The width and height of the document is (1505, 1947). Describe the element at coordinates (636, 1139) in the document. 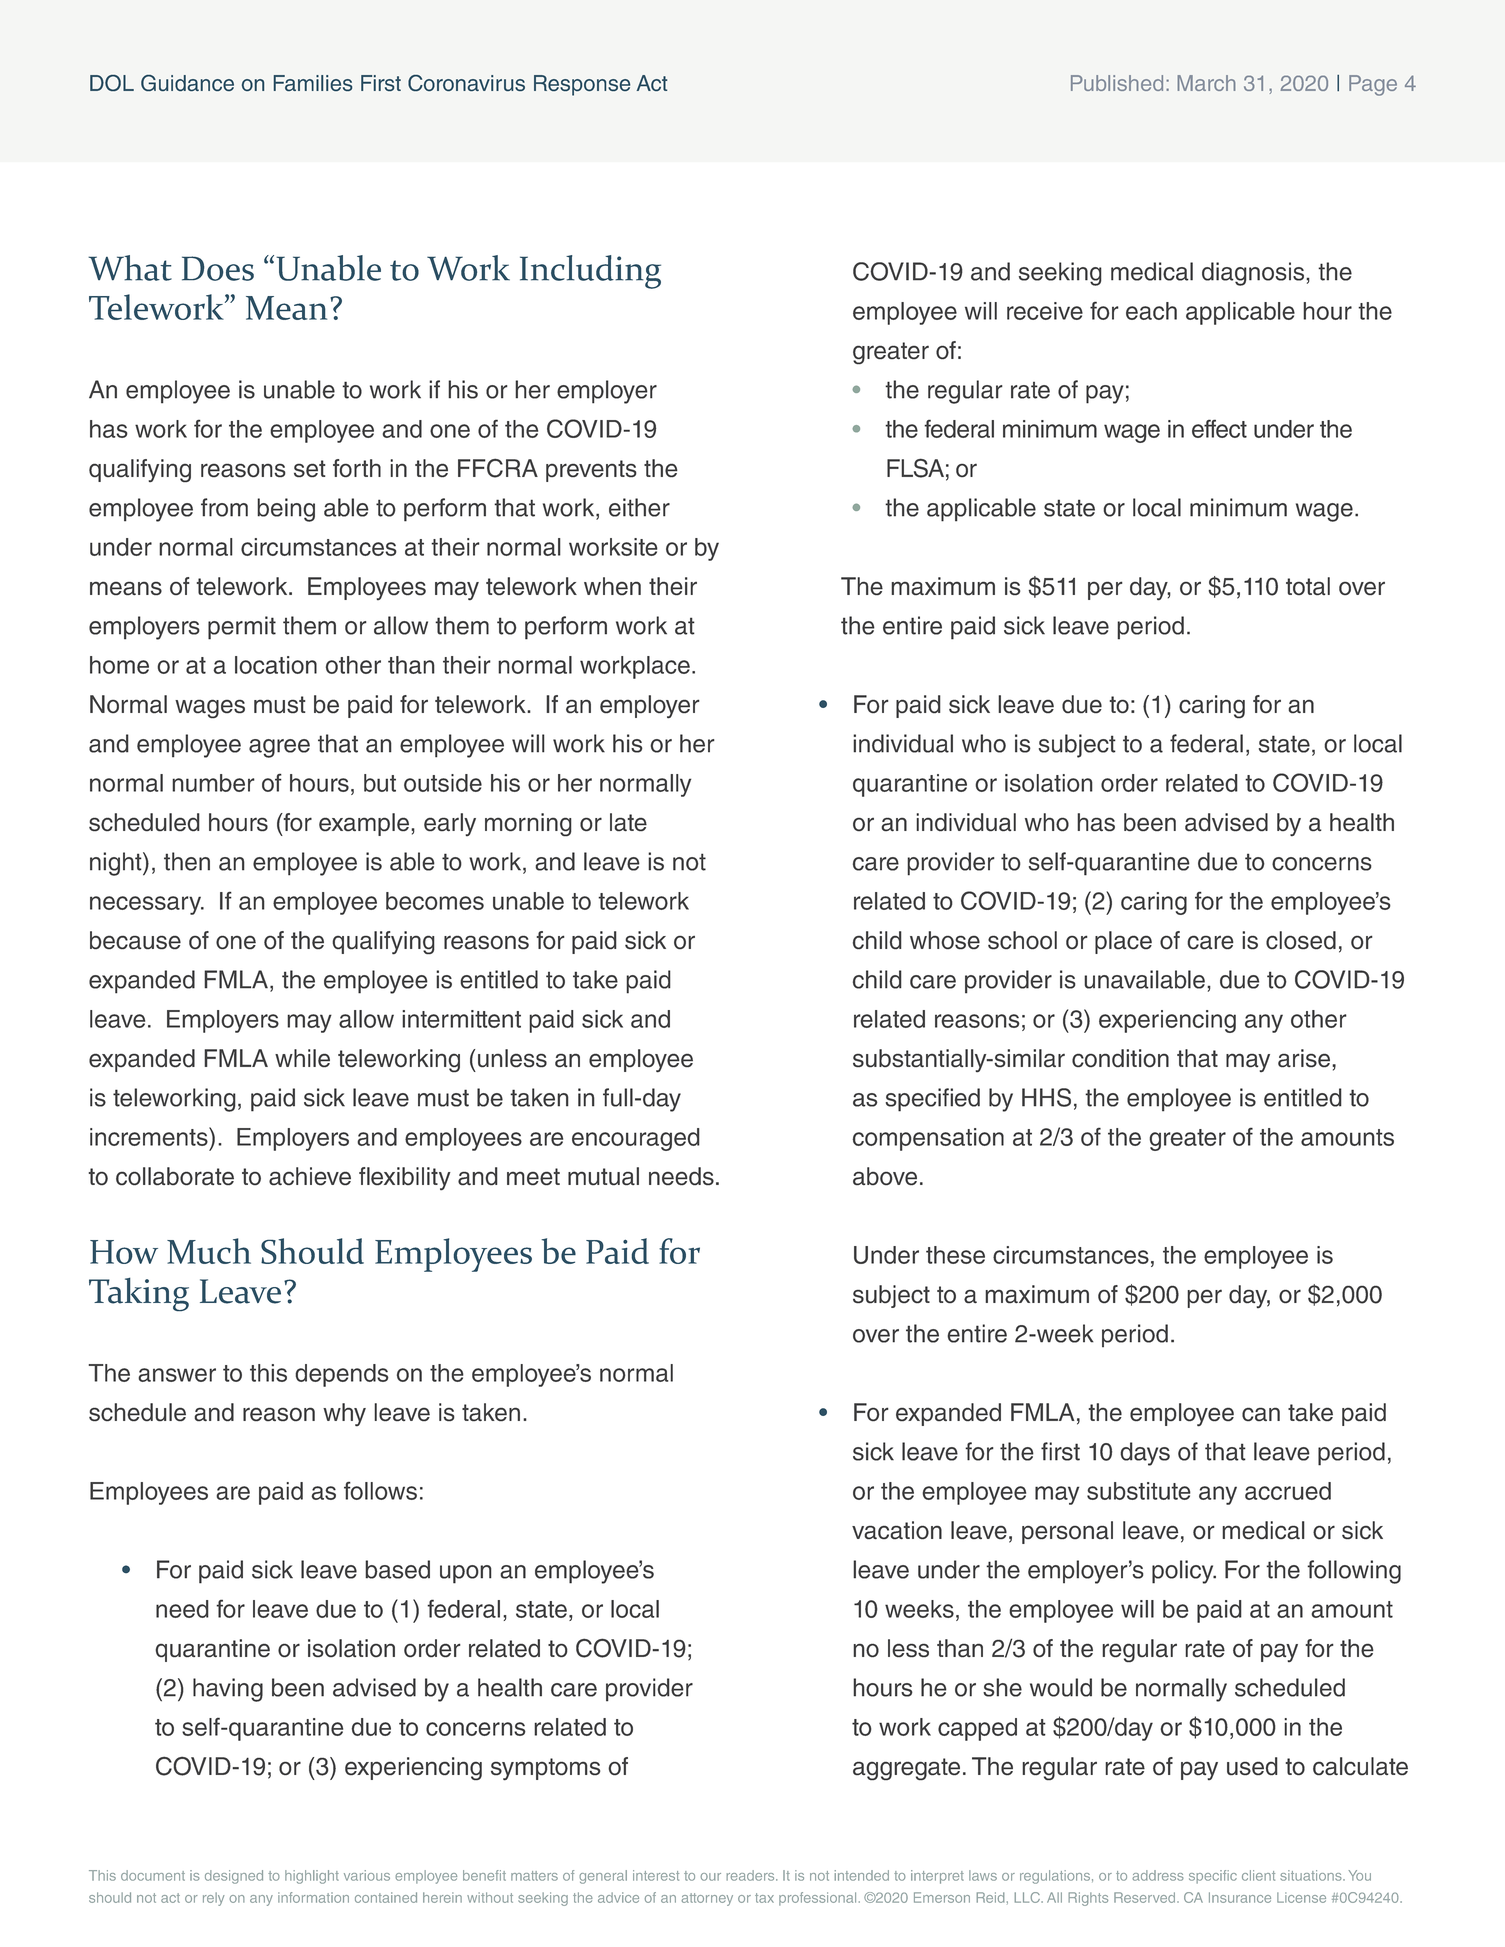

I see `encouraged` at that location.
